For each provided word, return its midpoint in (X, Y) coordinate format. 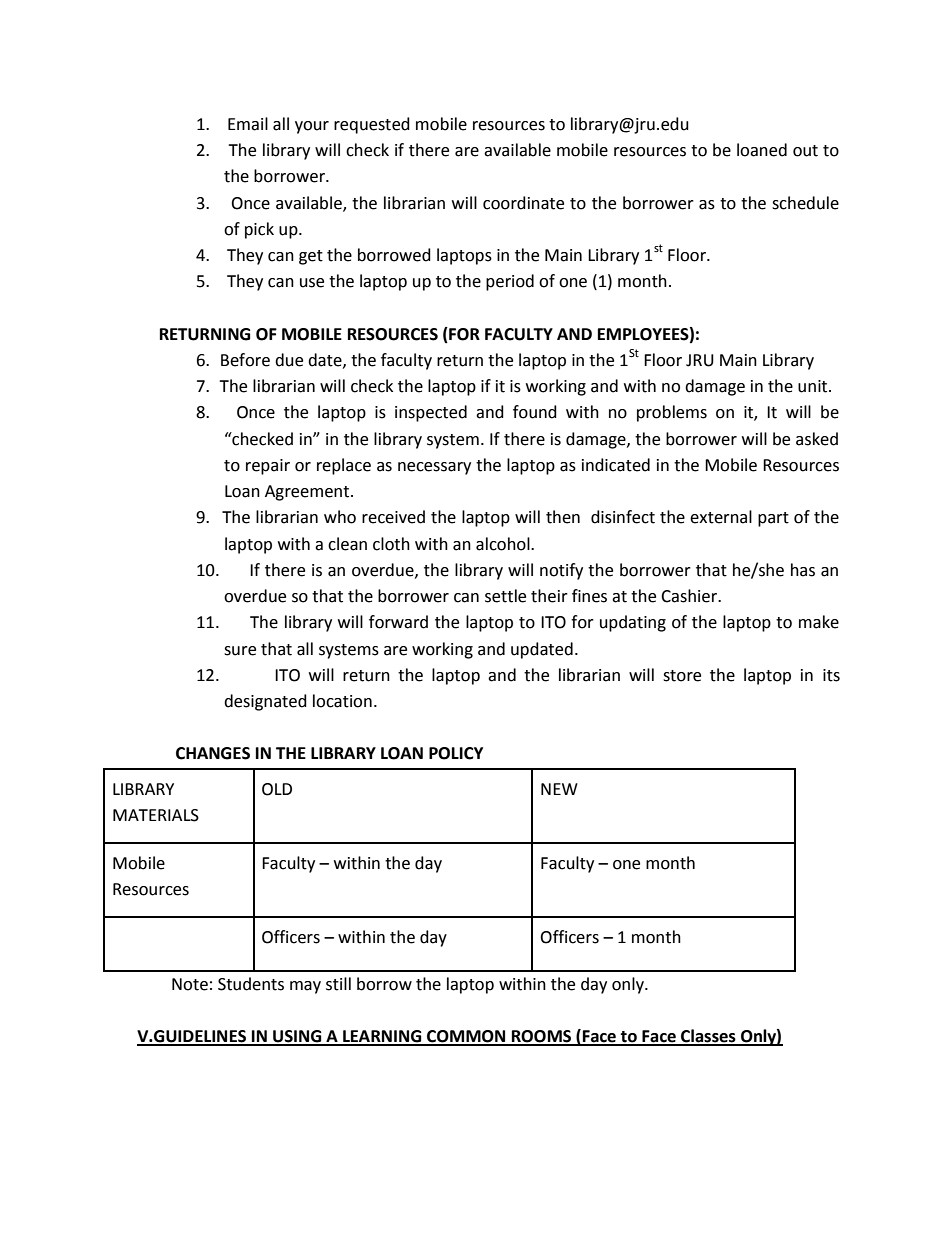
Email (248, 124)
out (805, 151)
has (803, 570)
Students (251, 984)
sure (240, 651)
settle (505, 596)
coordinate (523, 203)
